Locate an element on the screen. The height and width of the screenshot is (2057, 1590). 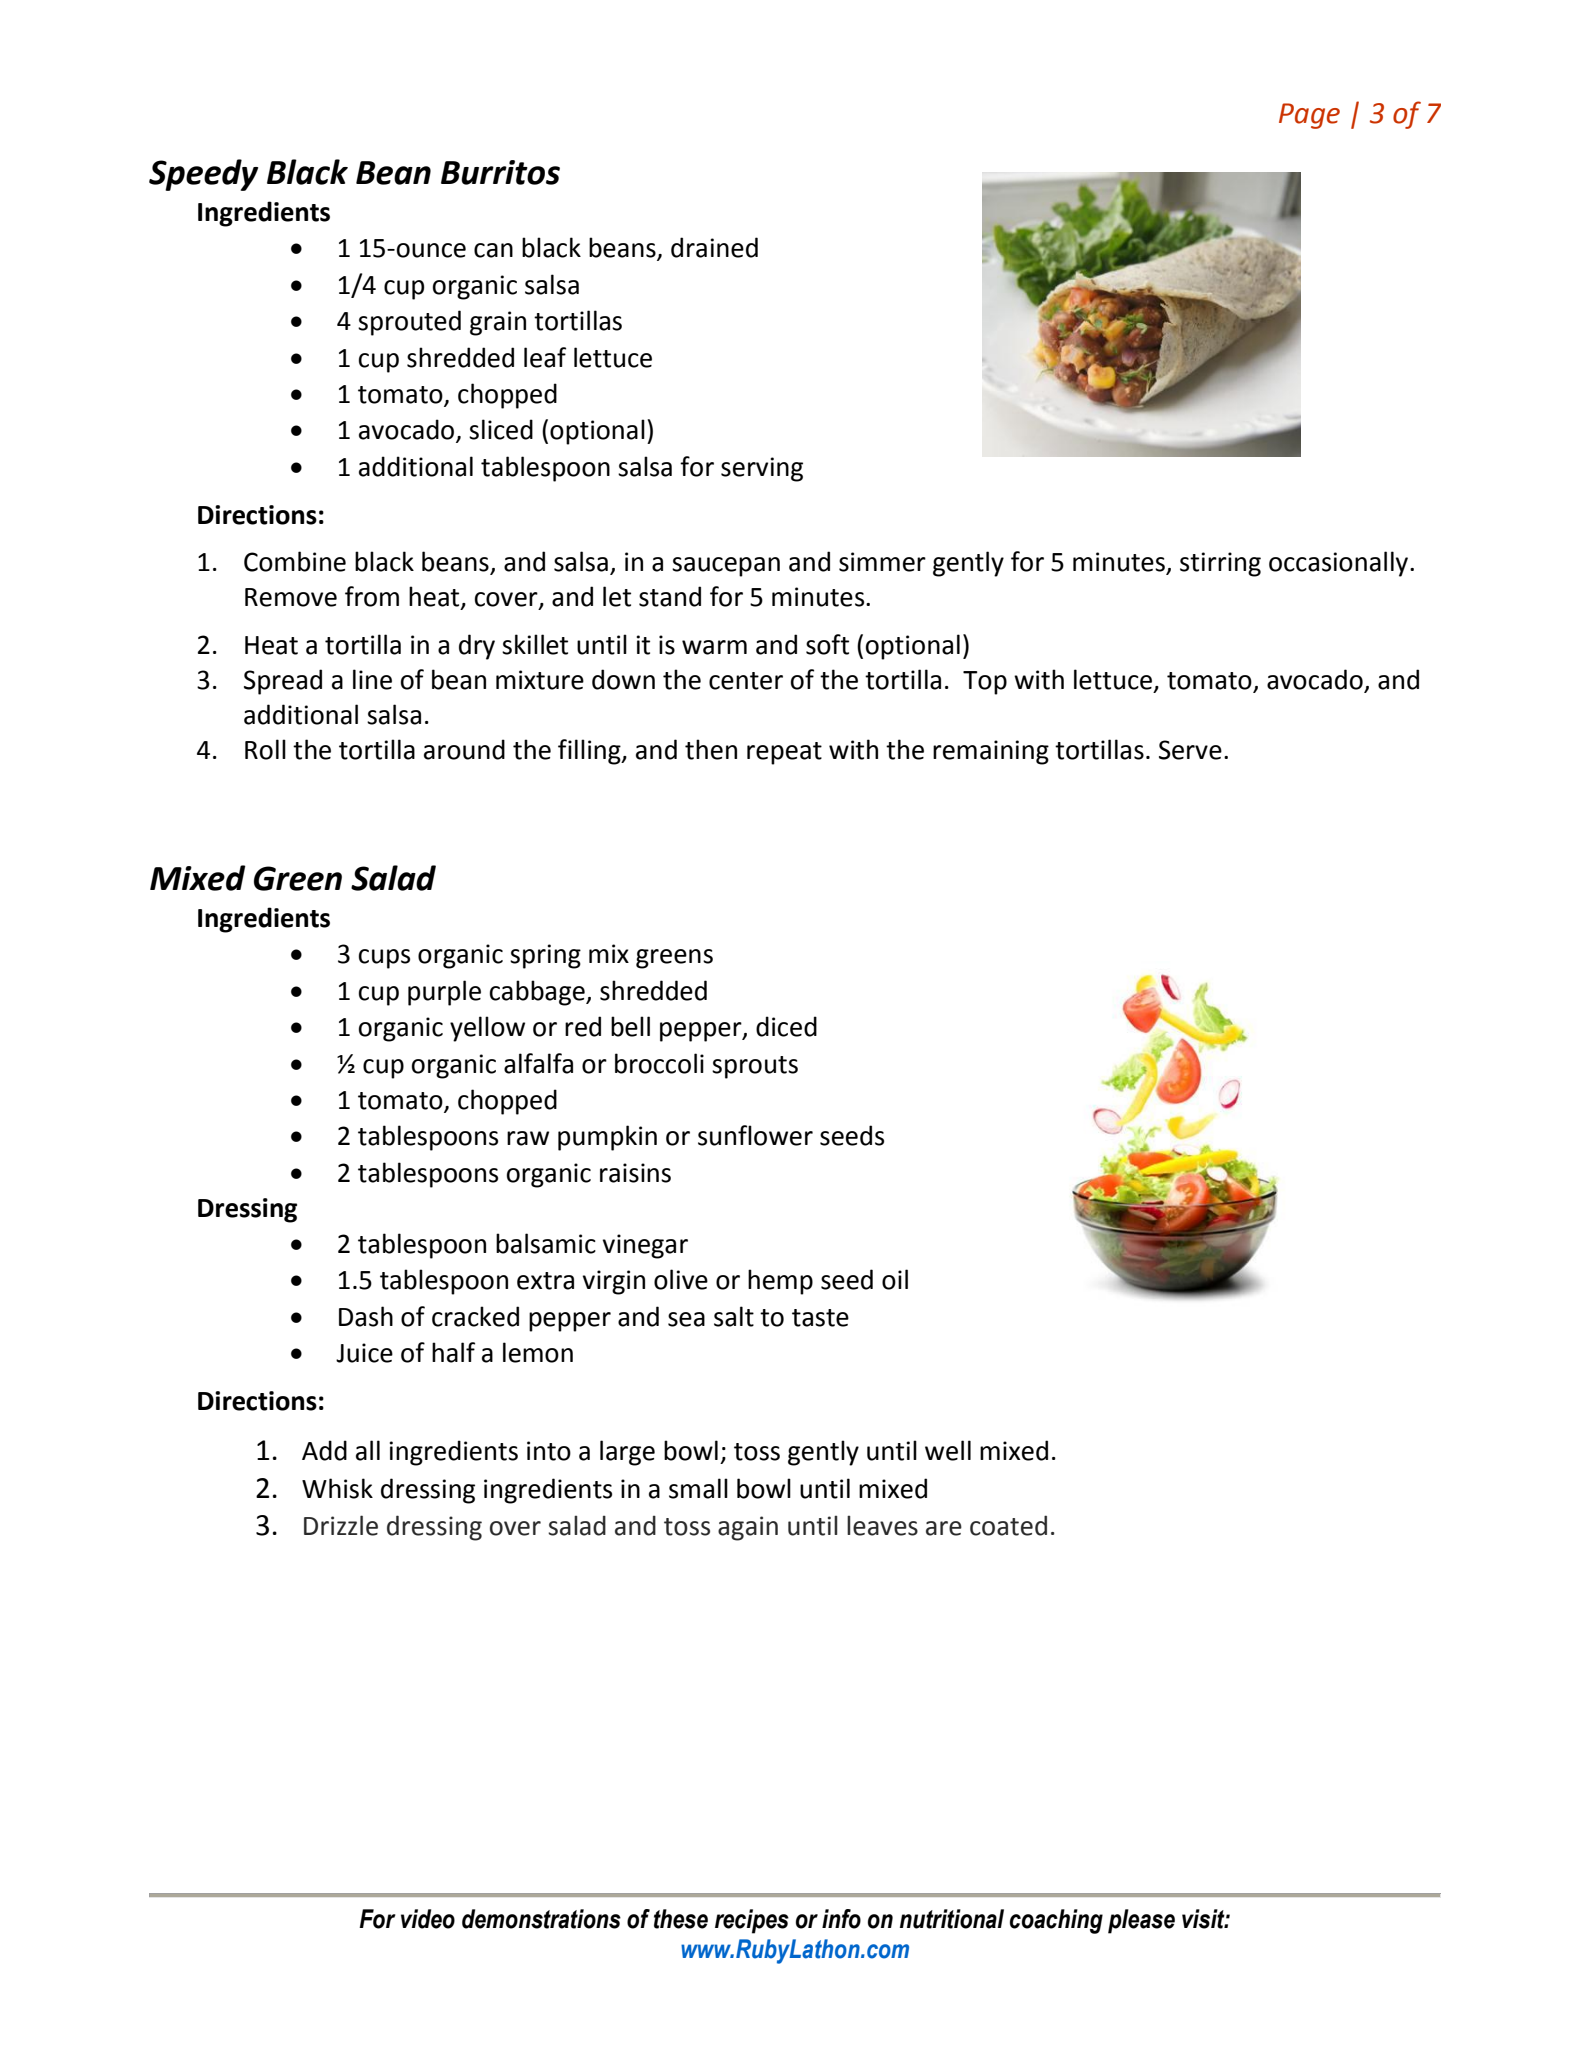
Serve is located at coordinates (1190, 750).
